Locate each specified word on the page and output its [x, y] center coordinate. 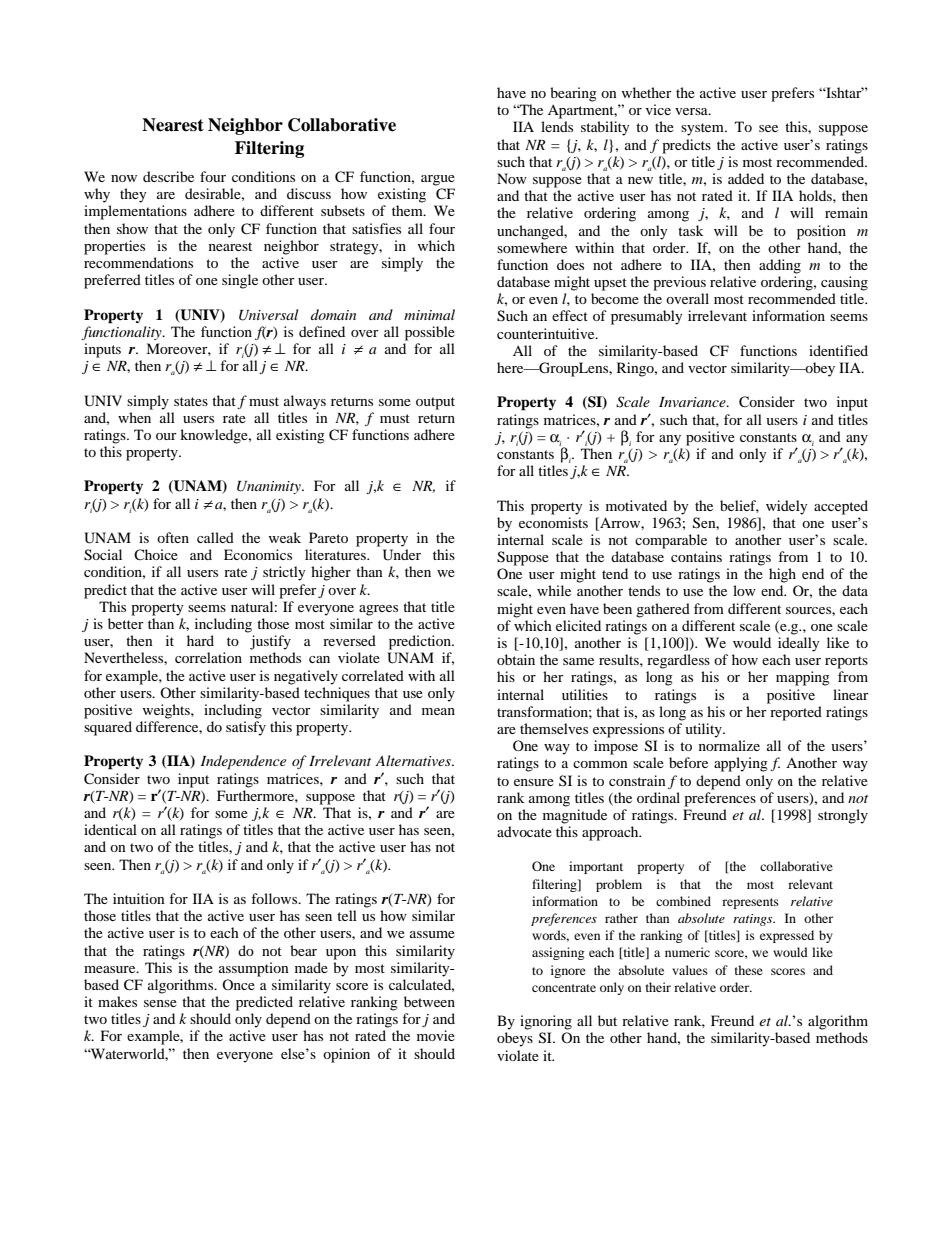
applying [741, 764]
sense [160, 1003]
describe [168, 176]
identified [838, 350]
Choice [156, 554]
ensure [534, 782]
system [703, 129]
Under [402, 555]
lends [557, 126]
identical [110, 829]
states [191, 401]
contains [696, 556]
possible [430, 333]
